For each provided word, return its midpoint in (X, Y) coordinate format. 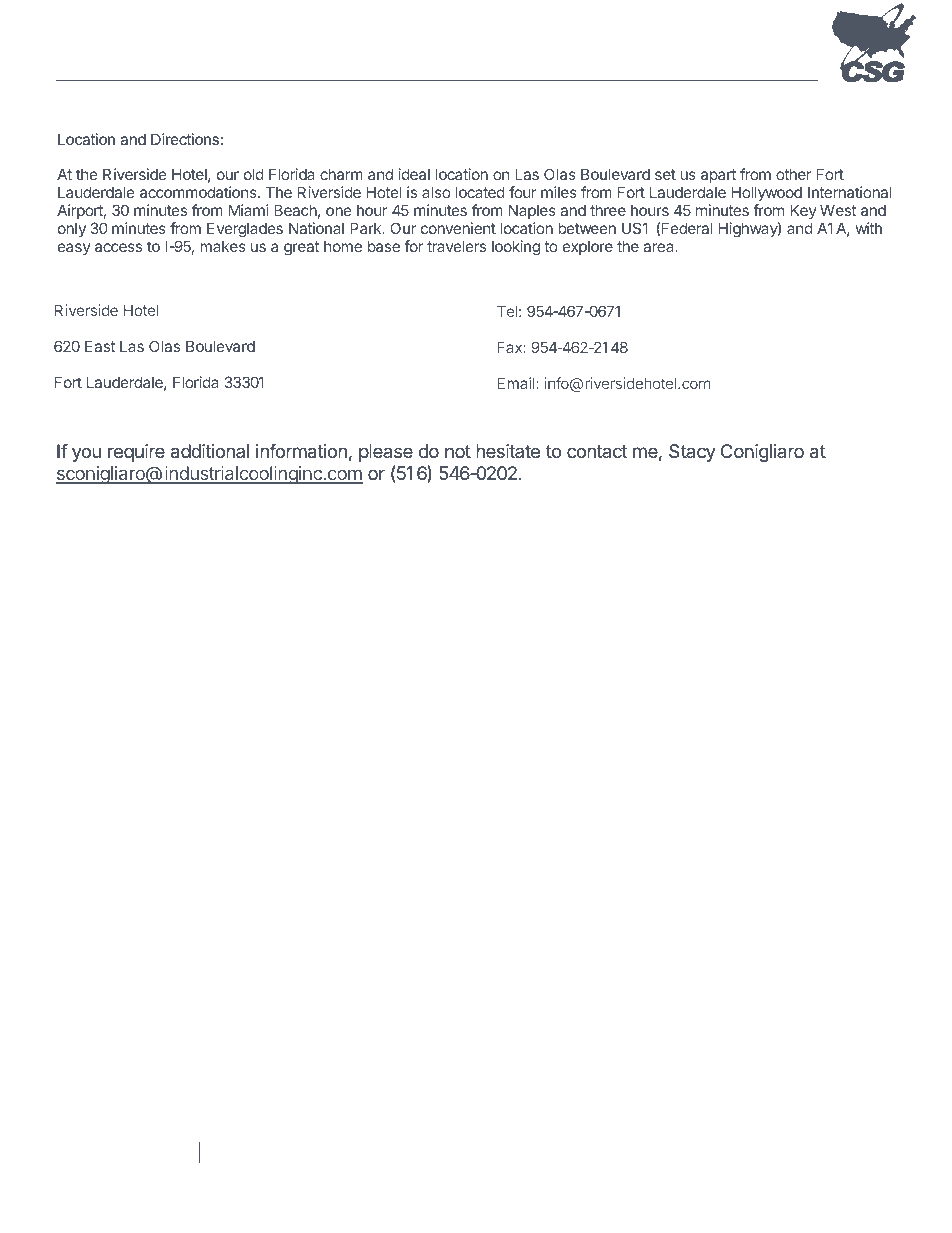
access (118, 247)
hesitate (508, 451)
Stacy (692, 453)
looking (516, 248)
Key (803, 213)
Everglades (245, 231)
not (458, 451)
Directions (185, 139)
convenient (458, 228)
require (136, 453)
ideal (414, 174)
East (100, 346)
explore (588, 247)
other (793, 174)
